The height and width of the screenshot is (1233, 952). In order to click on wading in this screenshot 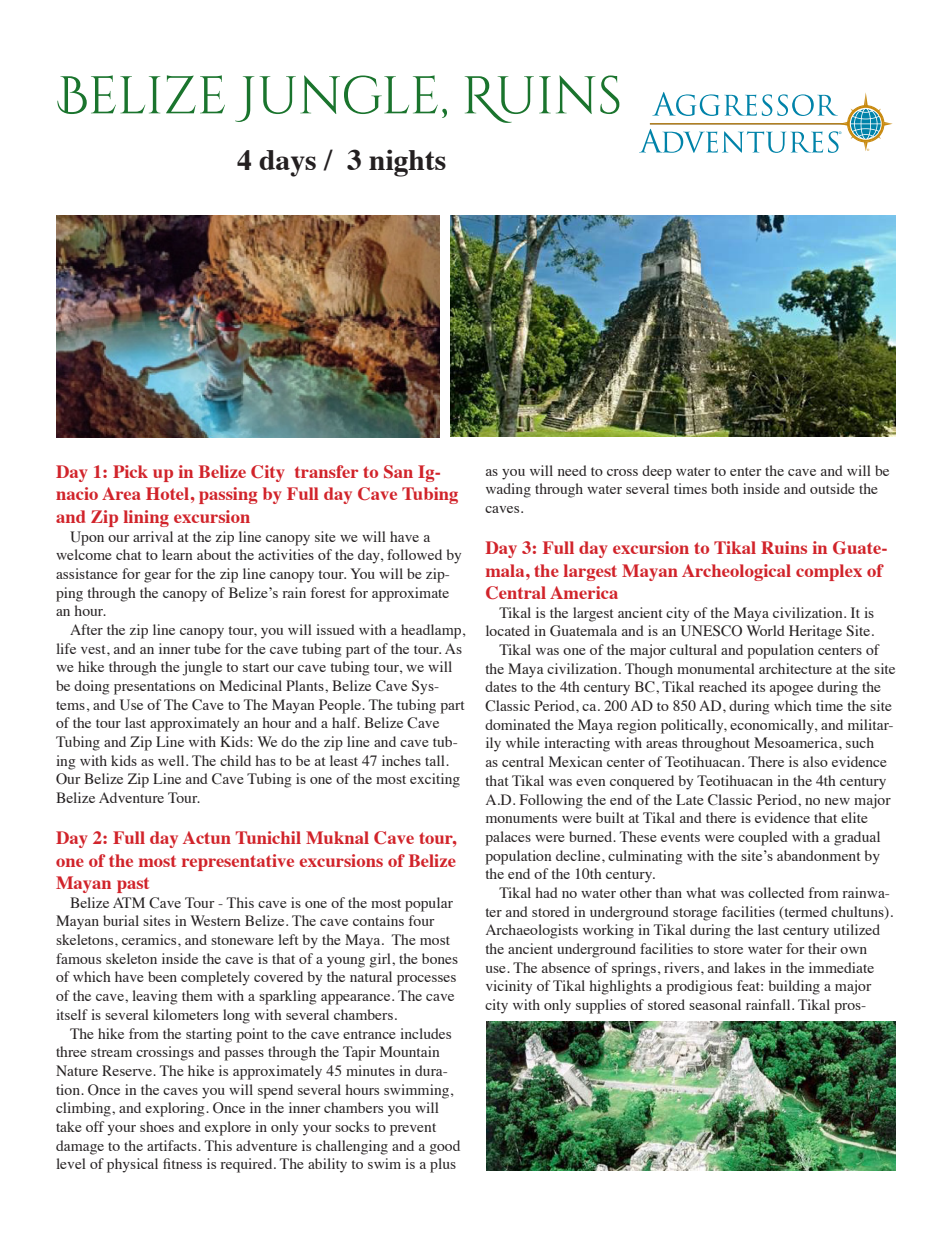, I will do `click(508, 490)`.
